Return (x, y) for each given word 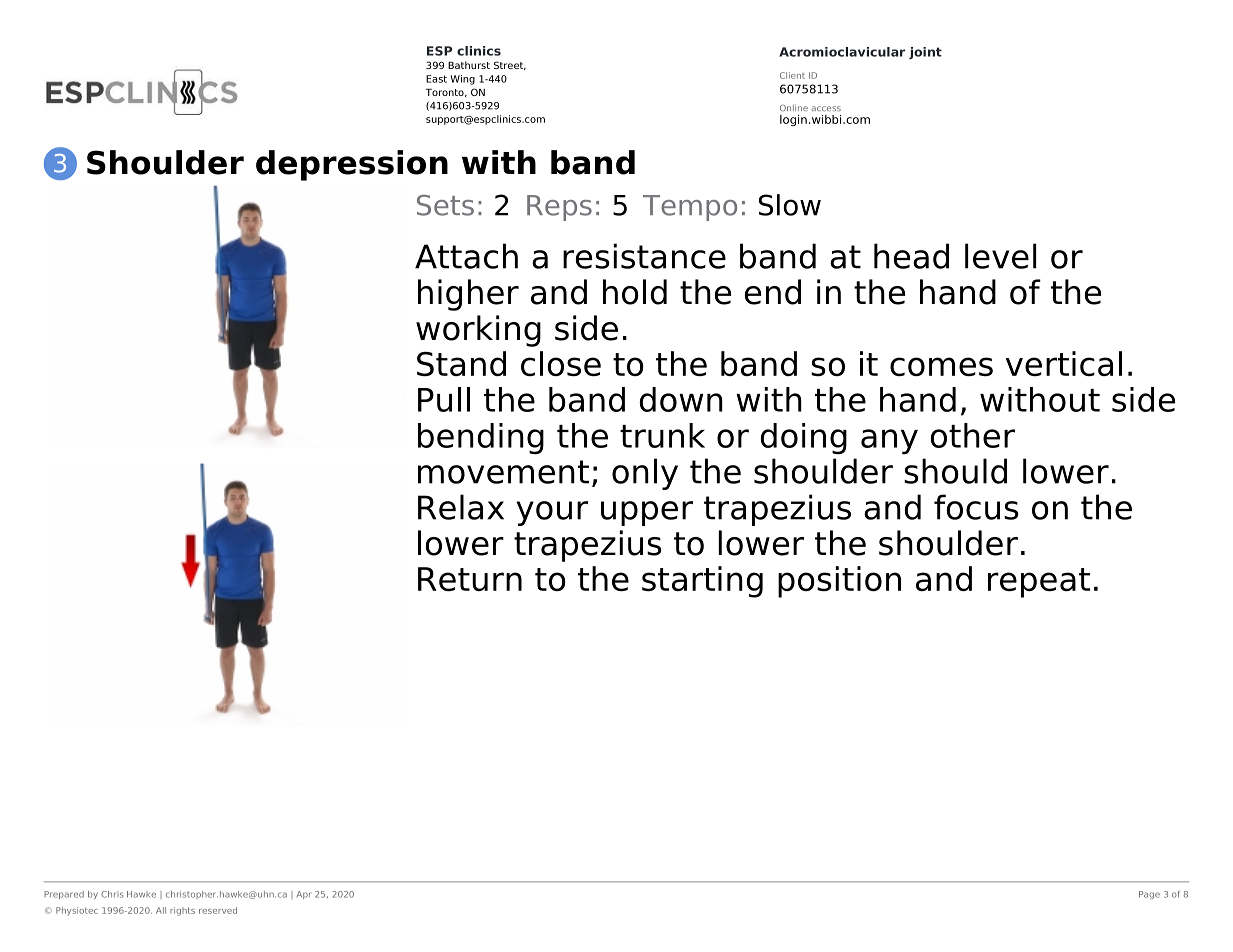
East (436, 79)
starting (702, 582)
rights (182, 911)
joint (925, 53)
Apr (303, 895)
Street (510, 65)
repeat (1039, 583)
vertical (1064, 363)
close (561, 363)
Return (470, 579)
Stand (461, 363)
